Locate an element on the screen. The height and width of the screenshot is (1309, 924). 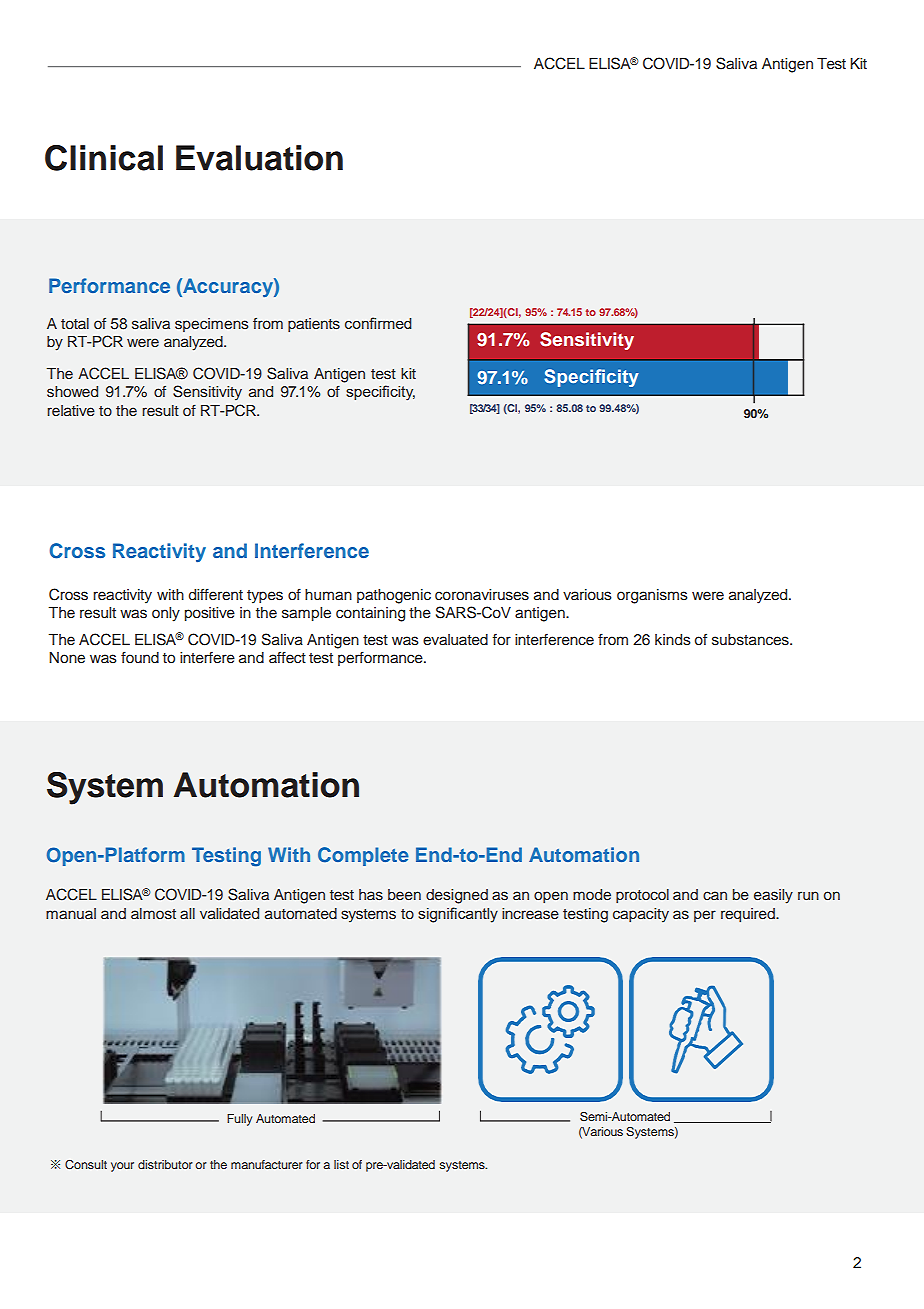
coronaviruses is located at coordinates (482, 595).
